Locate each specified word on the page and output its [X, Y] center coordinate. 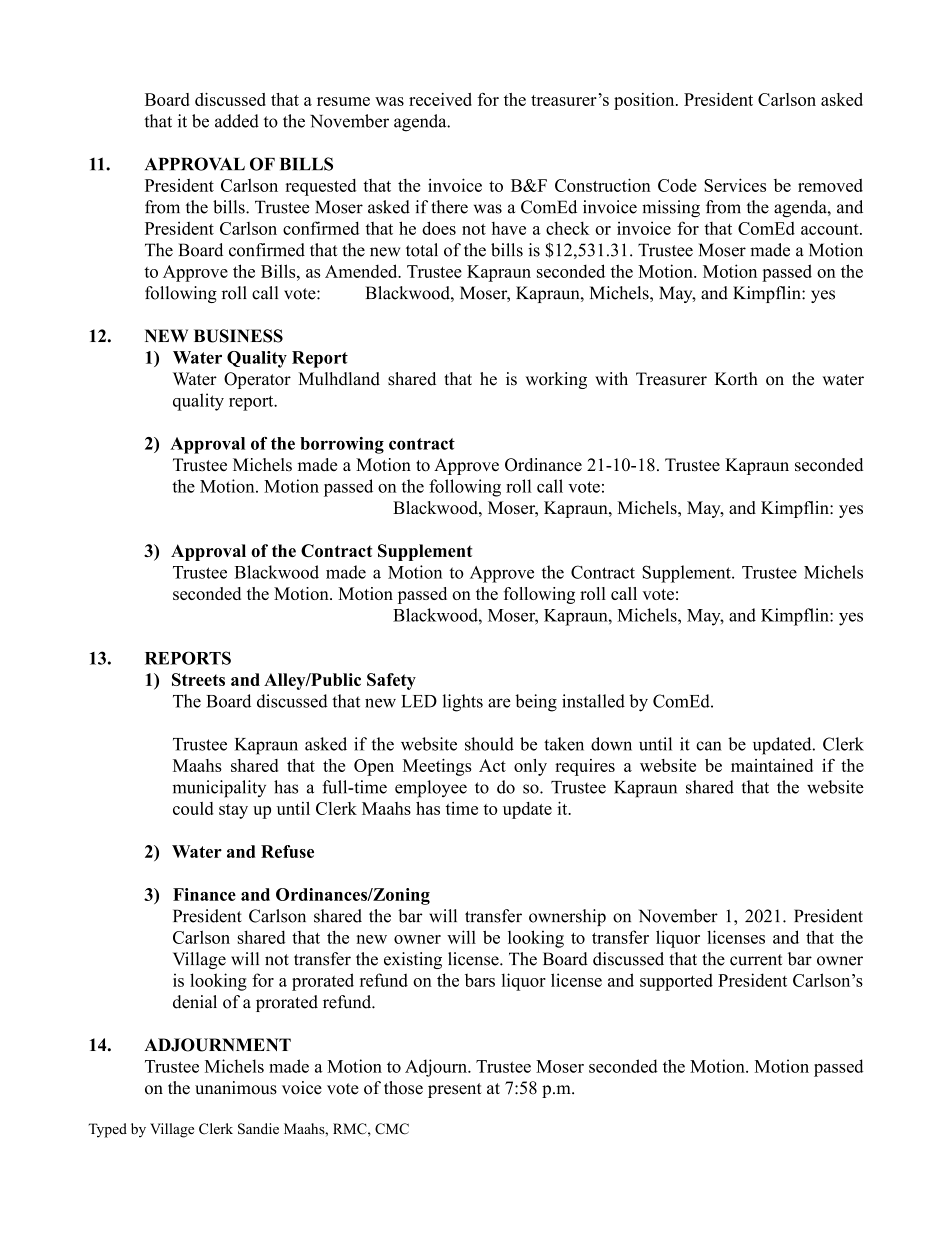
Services [735, 185]
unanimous [236, 1088]
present [455, 1090]
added [237, 121]
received [440, 99]
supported [676, 982]
